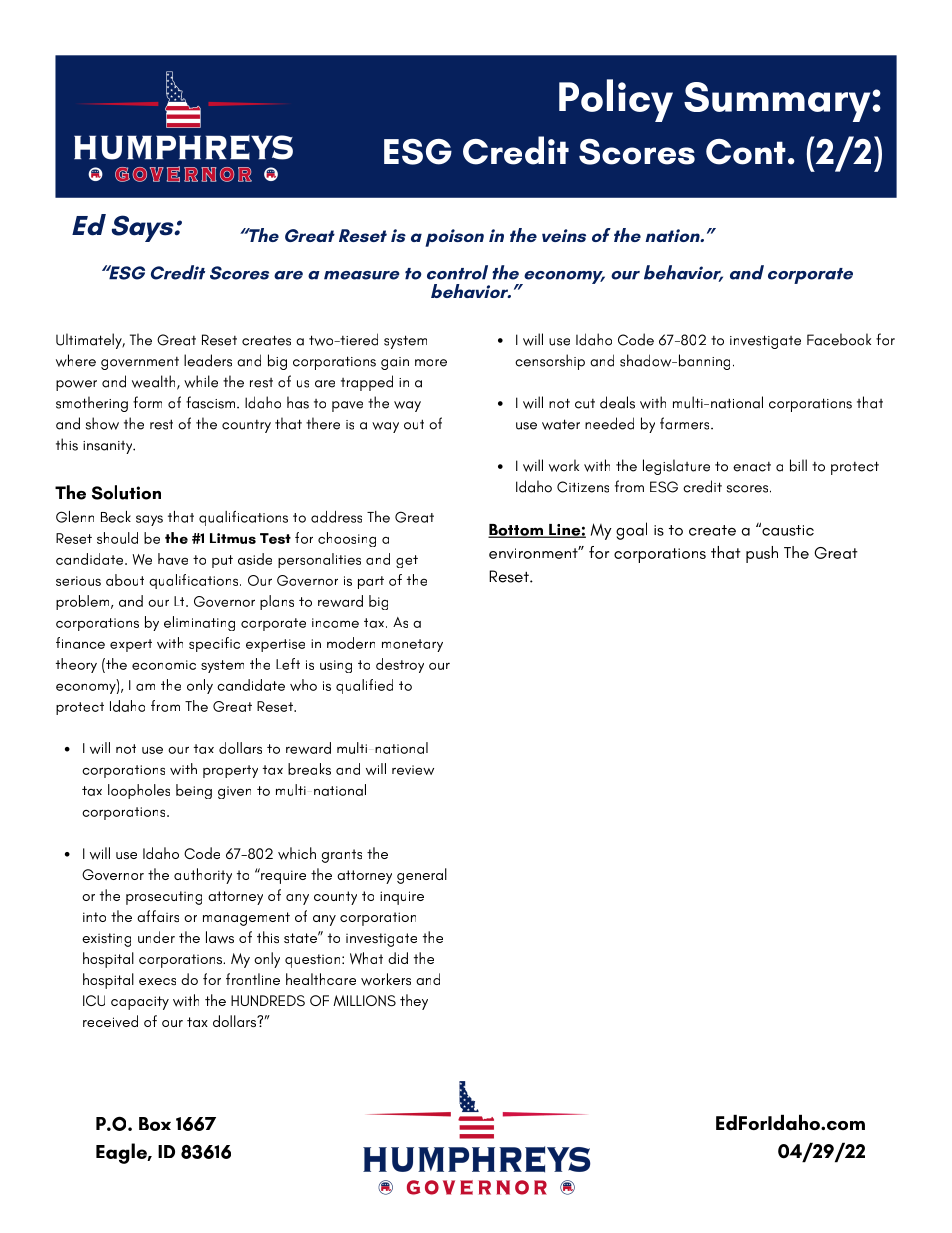 This screenshot has width=952, height=1233. I want to click on water, so click(561, 424).
